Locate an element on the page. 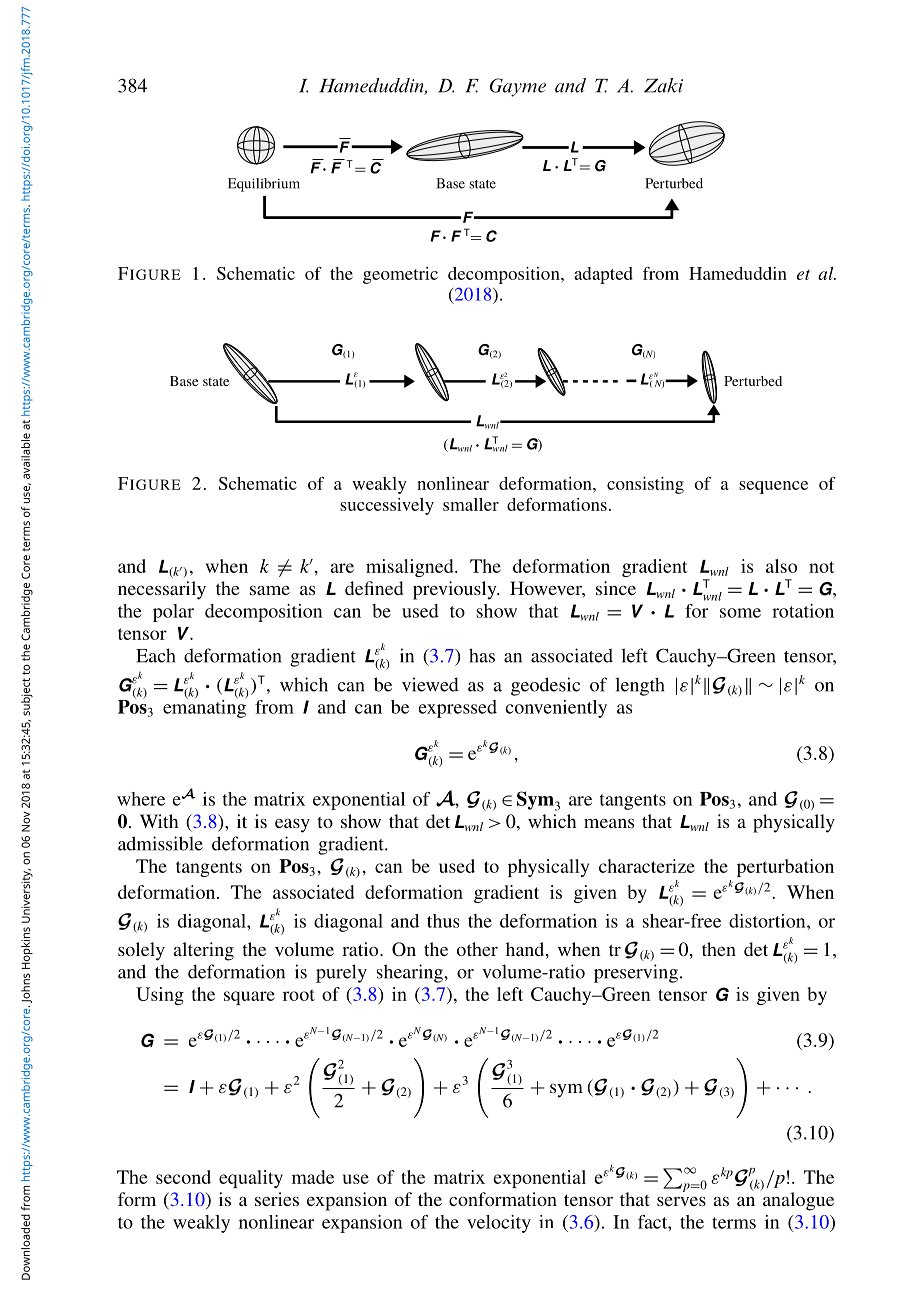  equality is located at coordinates (251, 1179).
